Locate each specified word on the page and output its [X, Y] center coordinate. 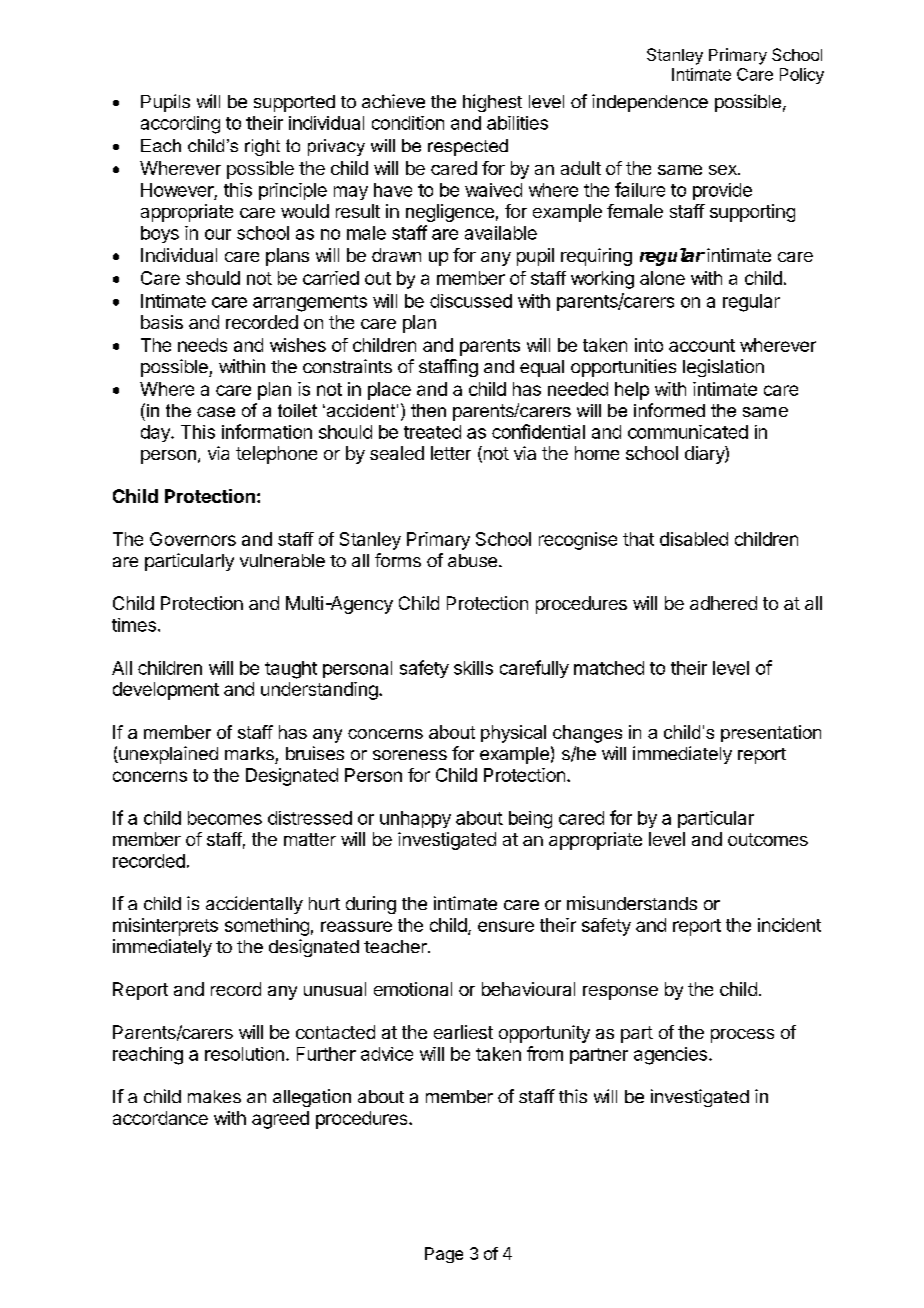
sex [724, 170]
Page [444, 1255]
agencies [670, 1056]
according [180, 125]
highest [492, 103]
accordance [160, 1118]
